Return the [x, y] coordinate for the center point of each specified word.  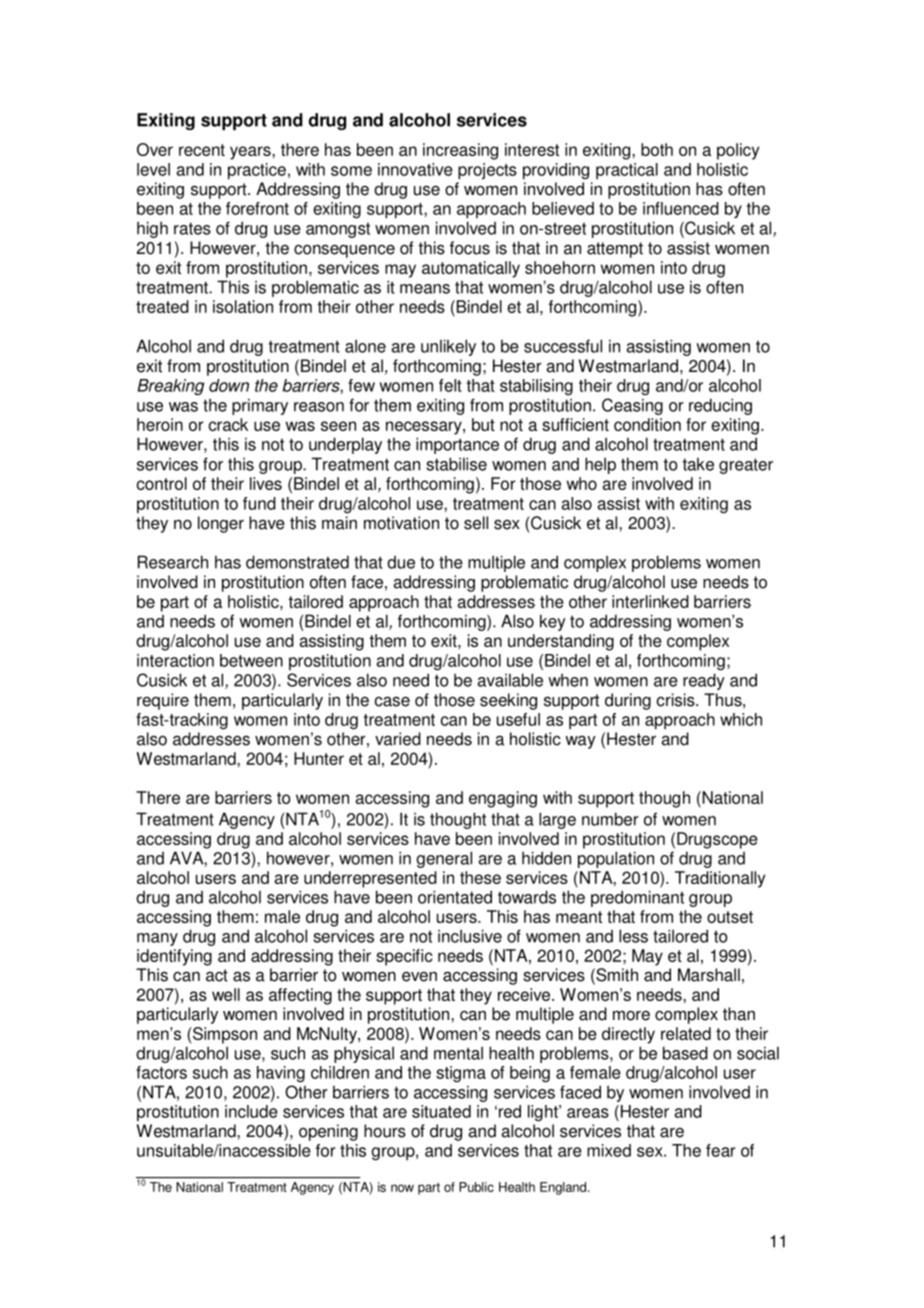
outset [730, 917]
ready [704, 681]
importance [457, 445]
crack [228, 424]
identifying [174, 957]
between [251, 660]
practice [257, 171]
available [510, 680]
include [251, 1111]
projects [487, 171]
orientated [455, 897]
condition [647, 424]
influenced [681, 208]
